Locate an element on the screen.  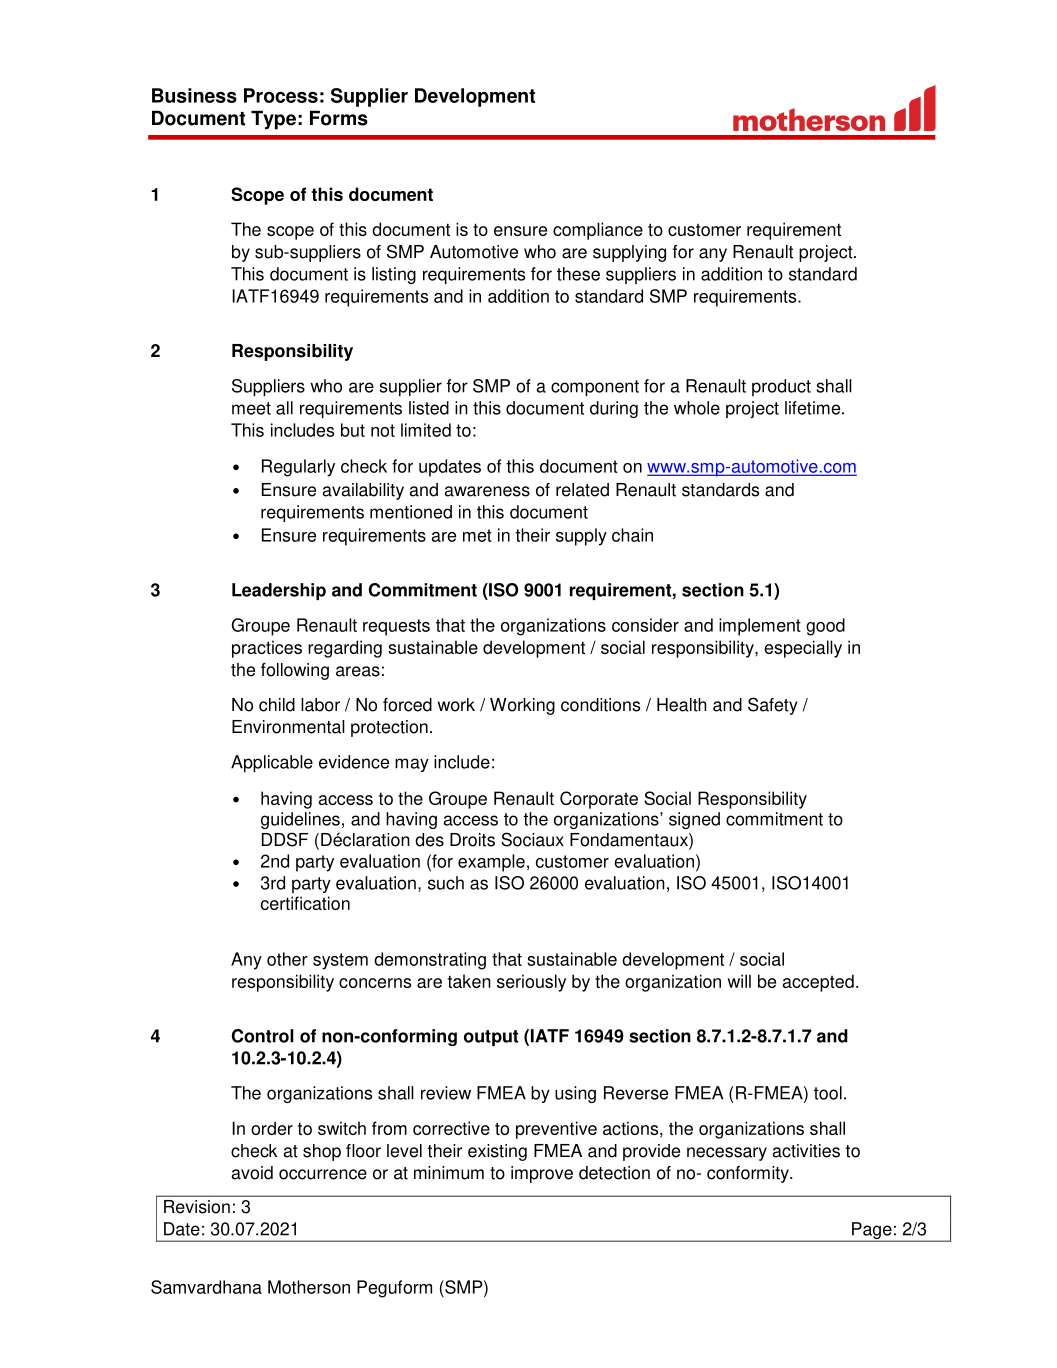
product is located at coordinates (781, 387).
